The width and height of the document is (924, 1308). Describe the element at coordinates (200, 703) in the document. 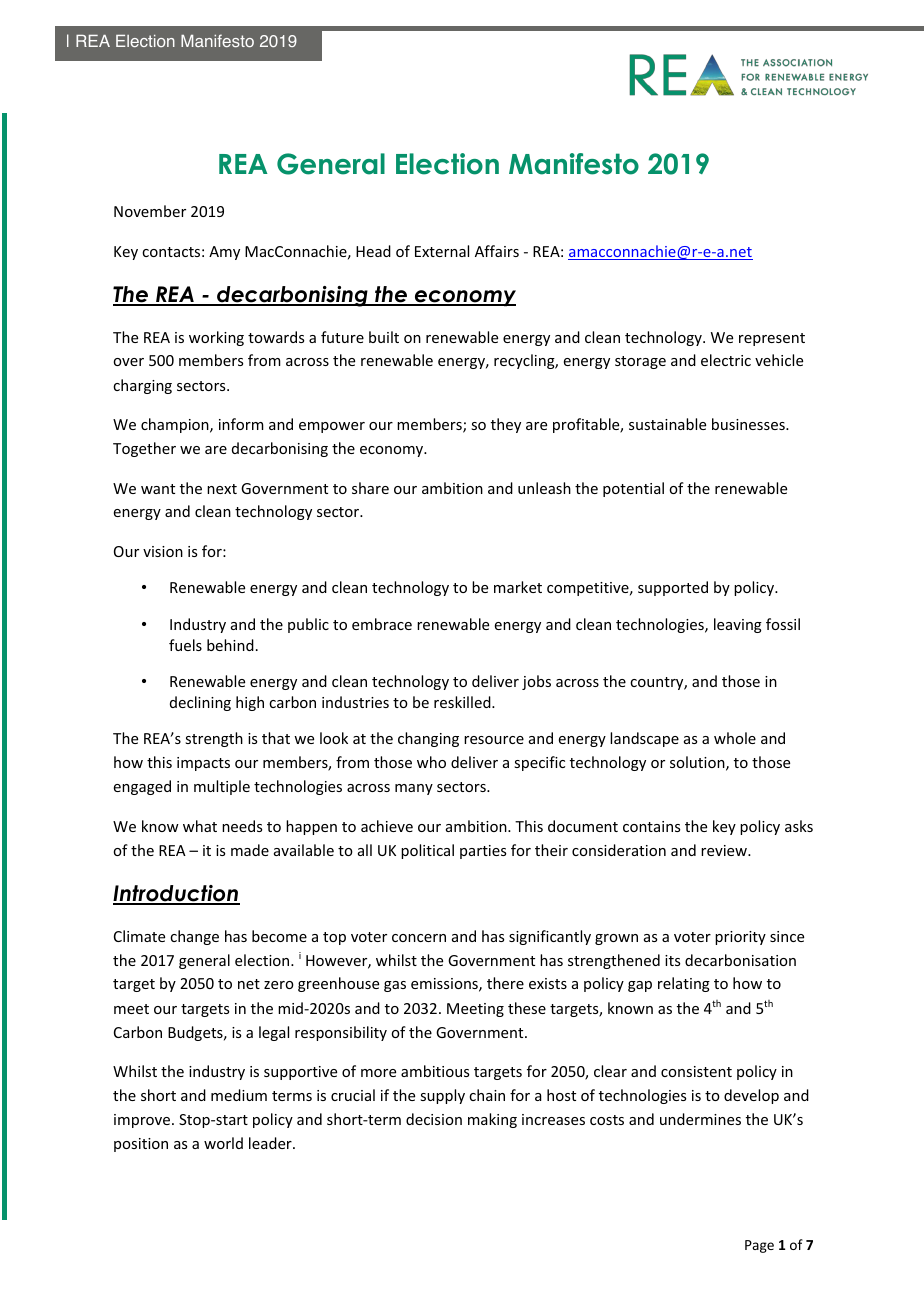

I see `declining` at that location.
